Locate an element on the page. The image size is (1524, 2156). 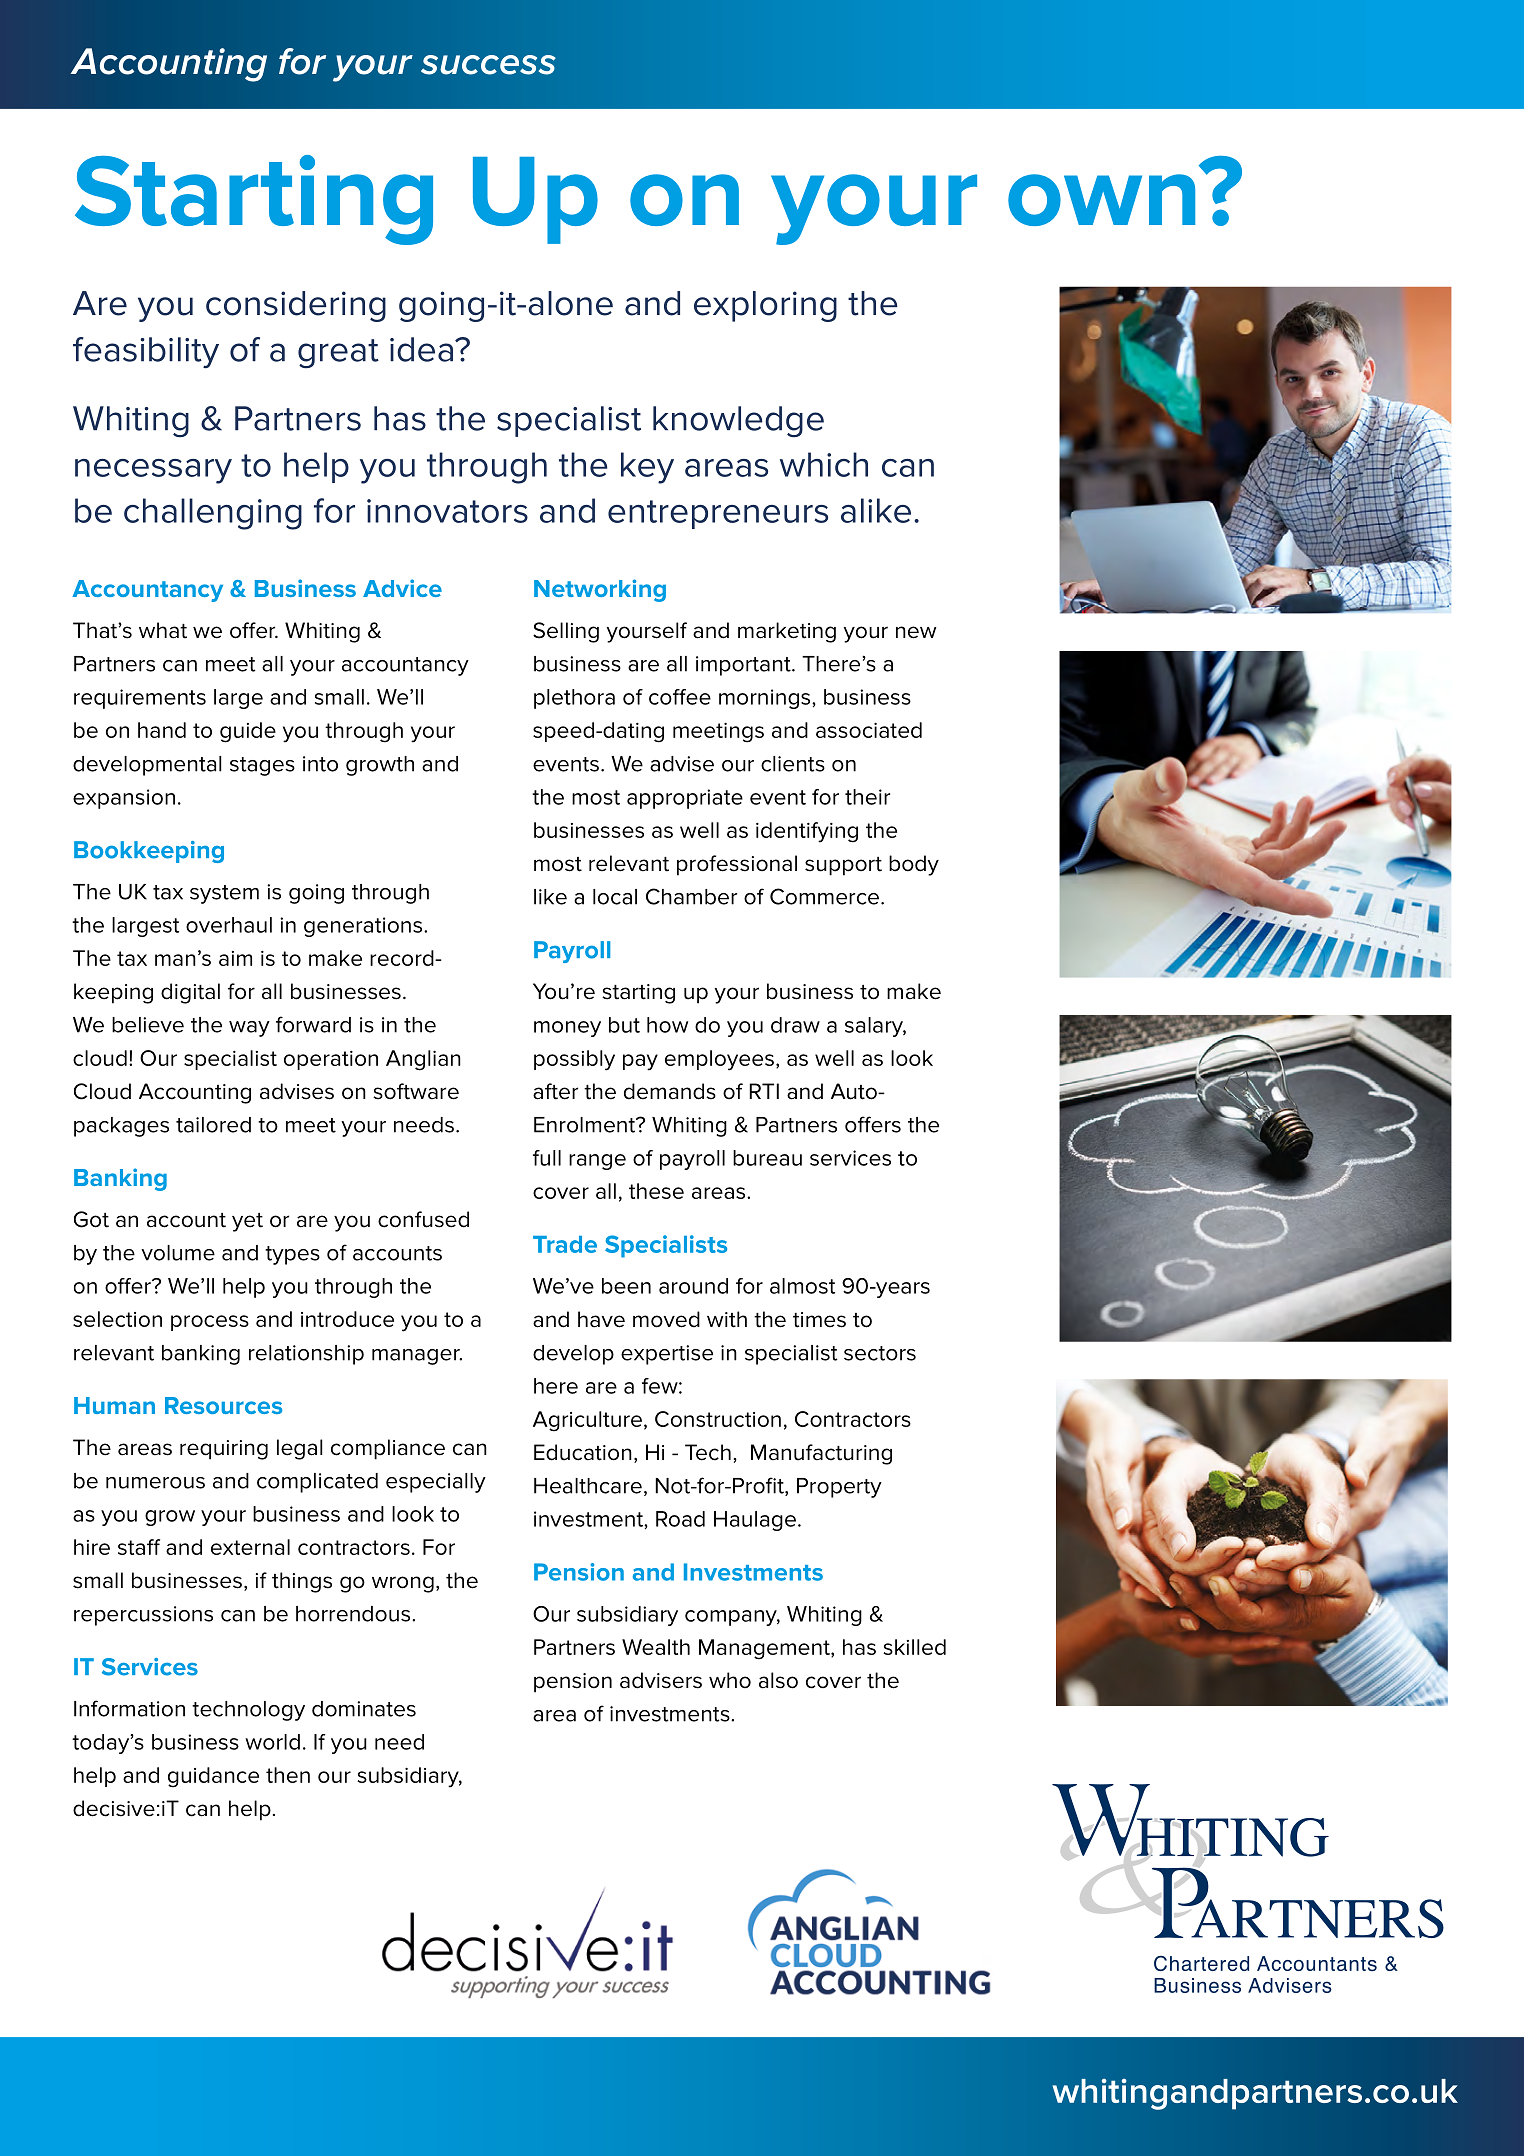
success is located at coordinates (488, 65).
